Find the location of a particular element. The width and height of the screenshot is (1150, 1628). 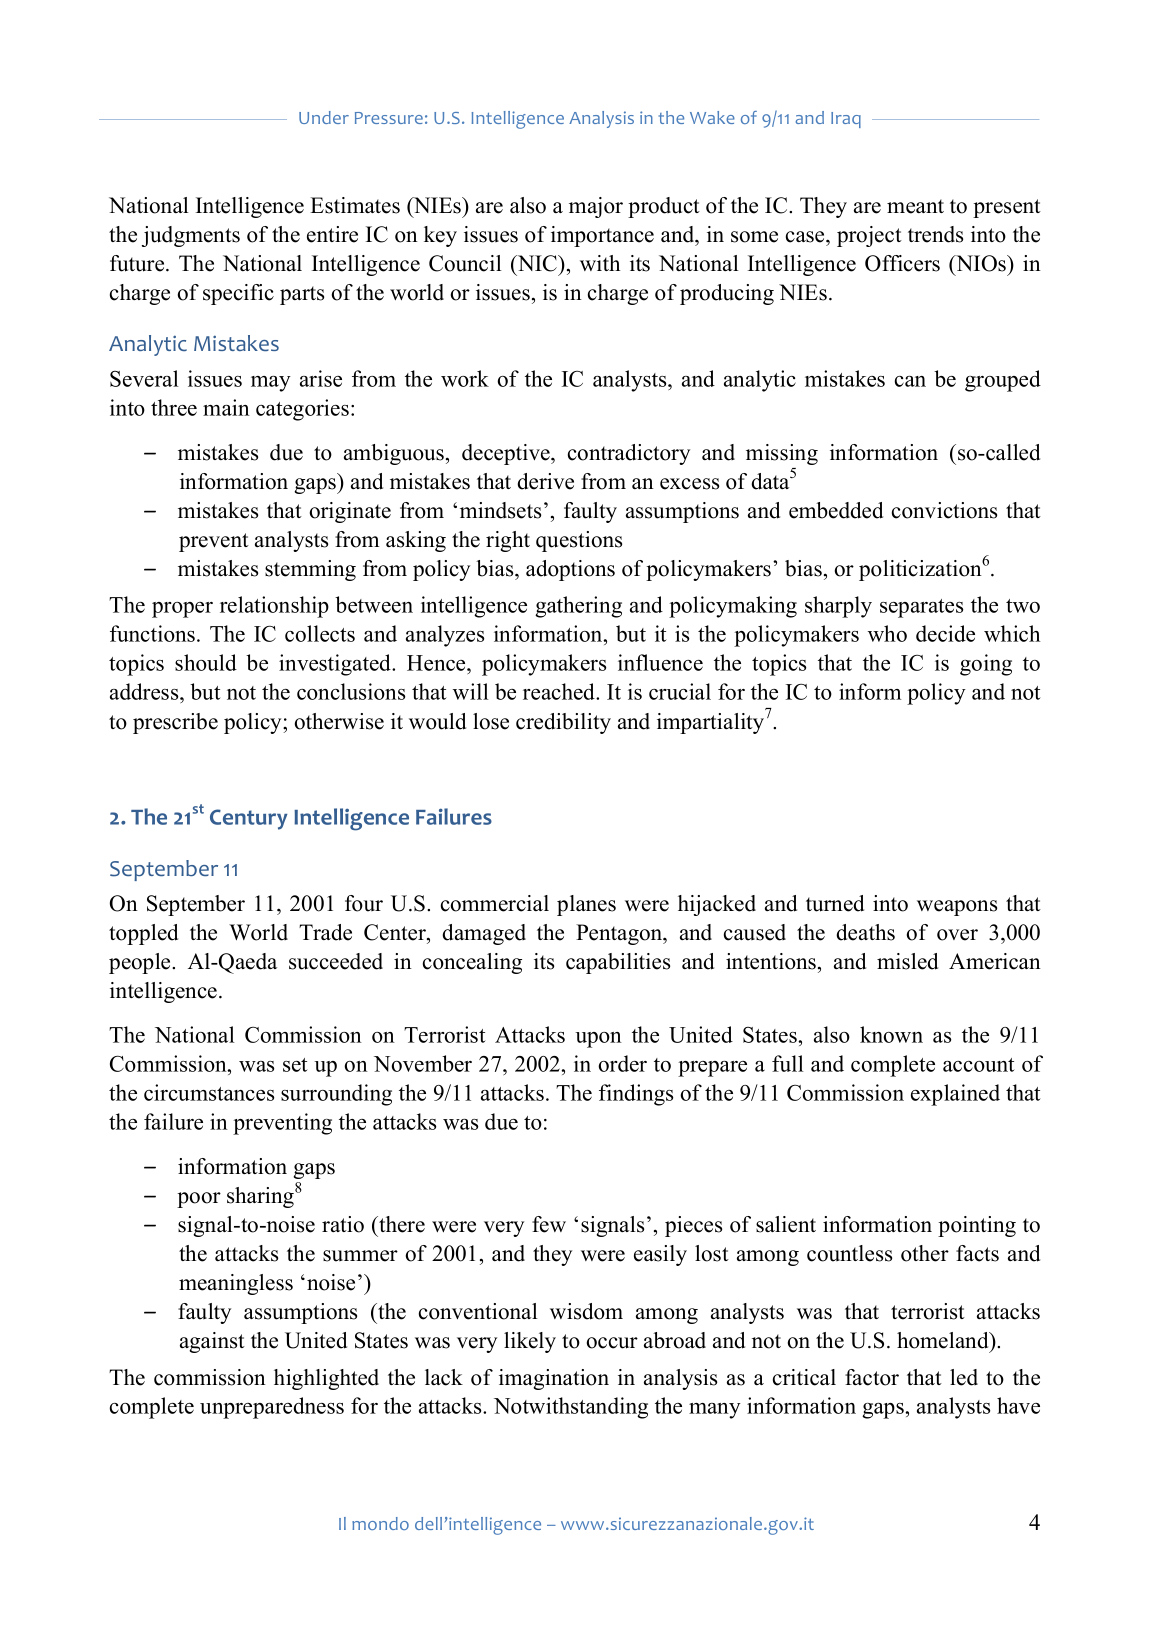

trends is located at coordinates (935, 234).
